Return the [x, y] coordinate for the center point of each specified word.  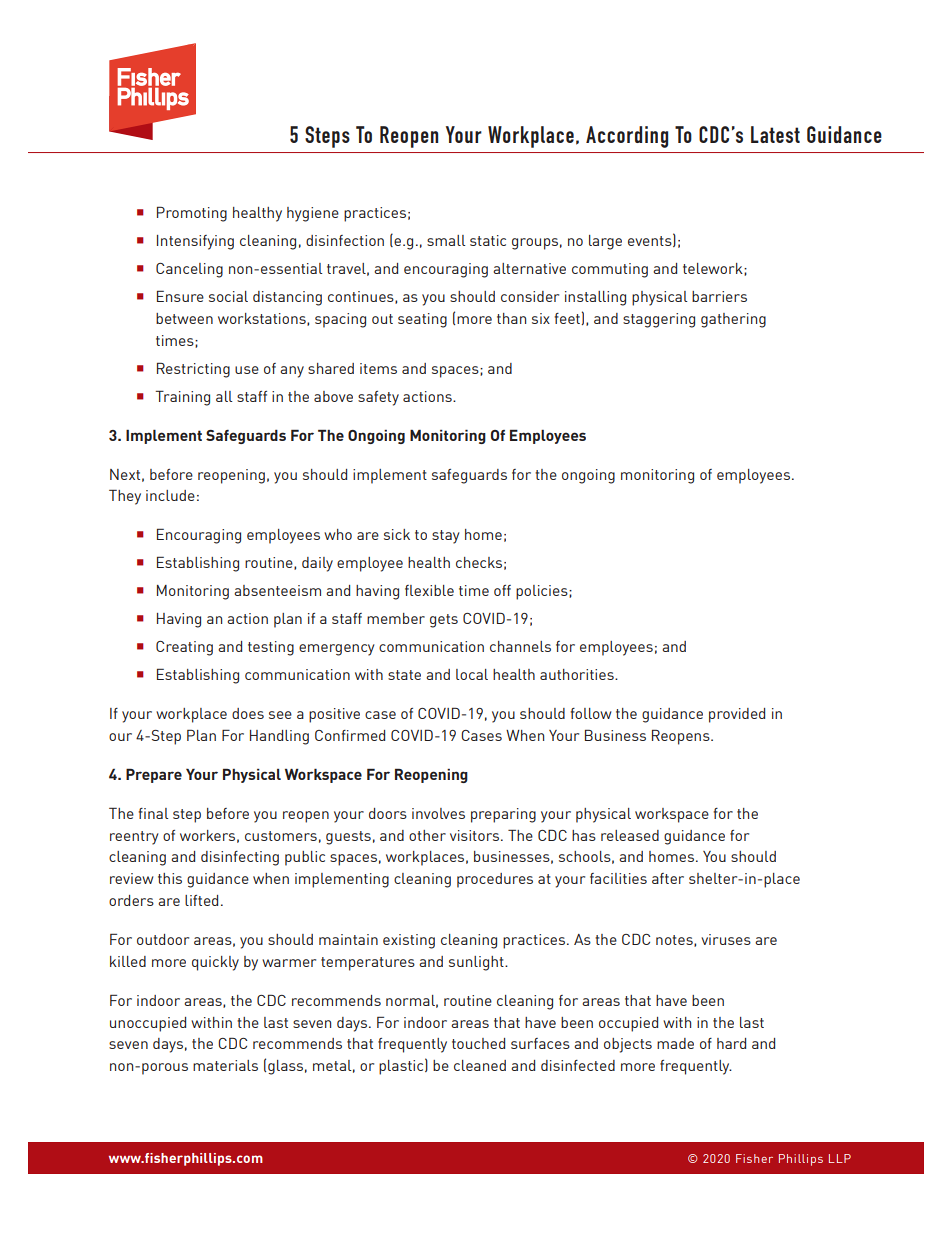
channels [520, 646]
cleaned [480, 1065]
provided [737, 715]
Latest [775, 134]
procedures [495, 880]
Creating [184, 648]
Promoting [192, 214]
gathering [733, 320]
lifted [201, 900]
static [488, 240]
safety [378, 398]
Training [182, 398]
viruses [726, 939]
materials [225, 1065]
